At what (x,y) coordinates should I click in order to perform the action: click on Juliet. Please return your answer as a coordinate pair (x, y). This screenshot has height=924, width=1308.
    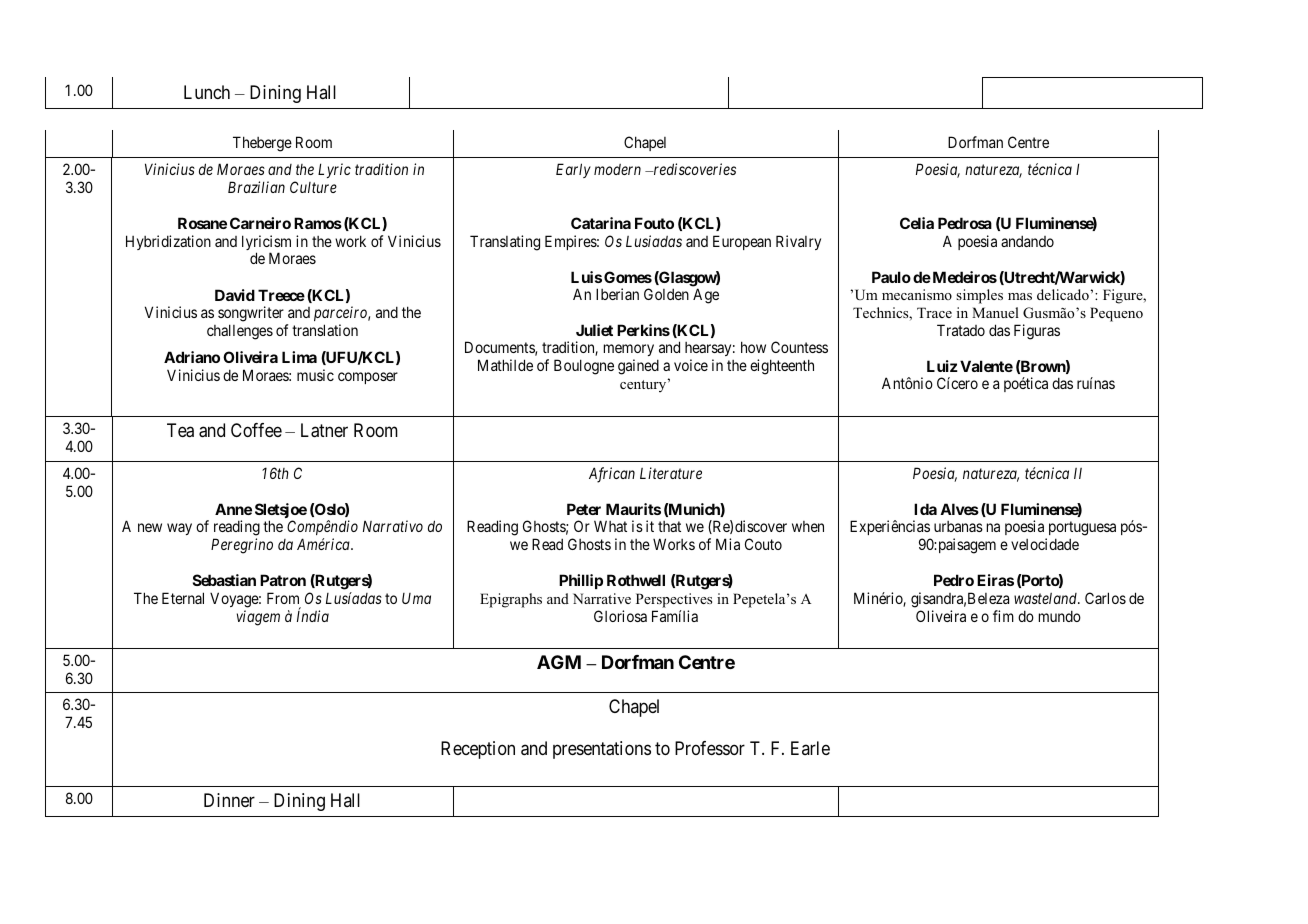
    Looking at the image, I should click on (594, 330).
